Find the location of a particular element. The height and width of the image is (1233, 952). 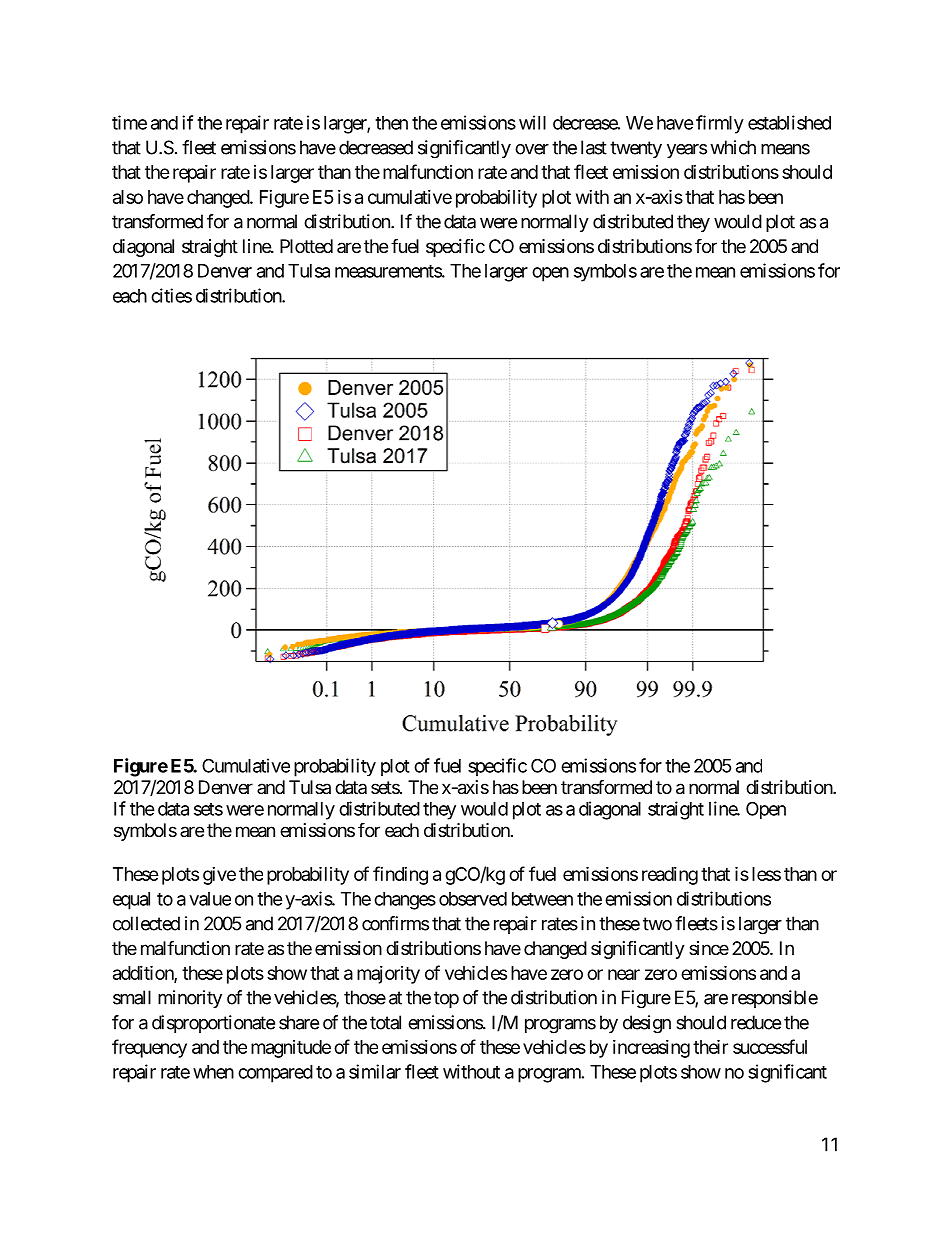

finding is located at coordinates (400, 875).
